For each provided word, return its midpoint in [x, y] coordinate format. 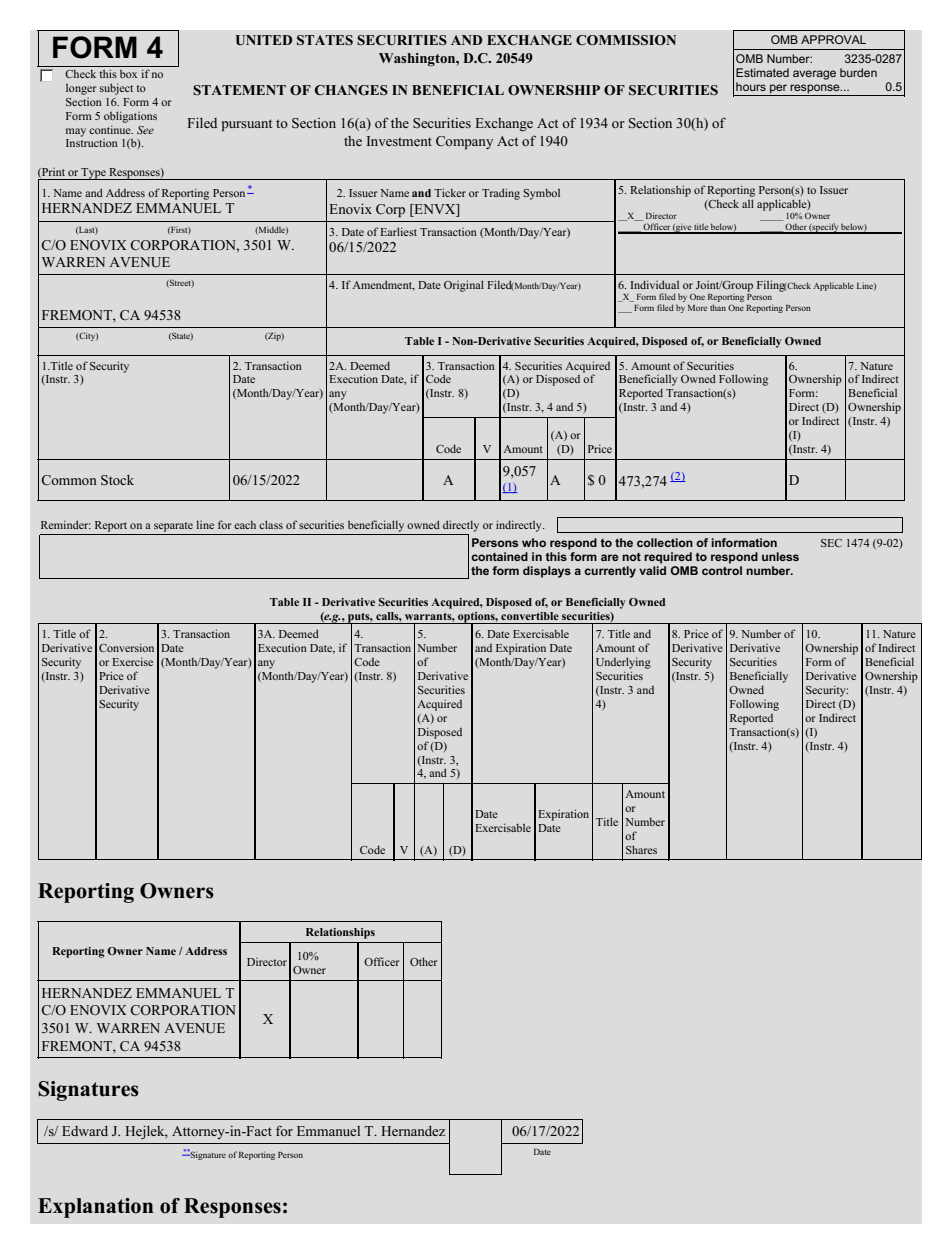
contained [499, 556]
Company [464, 142]
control [722, 570]
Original [464, 286]
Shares [641, 849]
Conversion [126, 647]
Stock [117, 480]
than [718, 307]
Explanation [95, 1208]
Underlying [623, 663]
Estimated [762, 72]
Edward [85, 1131]
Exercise [132, 661]
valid [652, 570]
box [128, 74]
